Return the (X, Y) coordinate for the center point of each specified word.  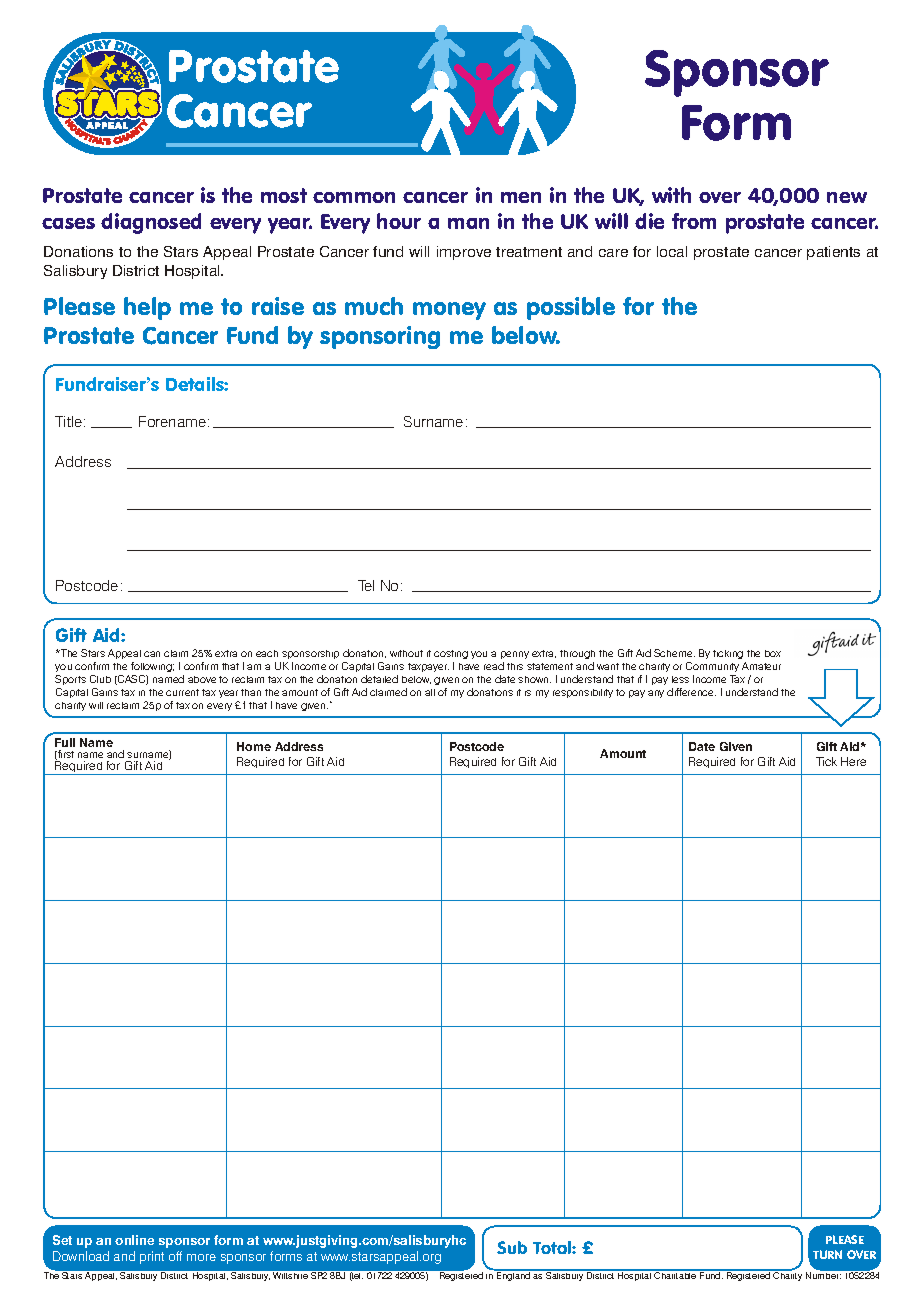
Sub (512, 1247)
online (134, 1240)
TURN (827, 1254)
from (694, 221)
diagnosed (151, 223)
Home (254, 746)
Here (853, 761)
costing (451, 654)
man (468, 223)
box (773, 653)
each (267, 653)
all (430, 692)
